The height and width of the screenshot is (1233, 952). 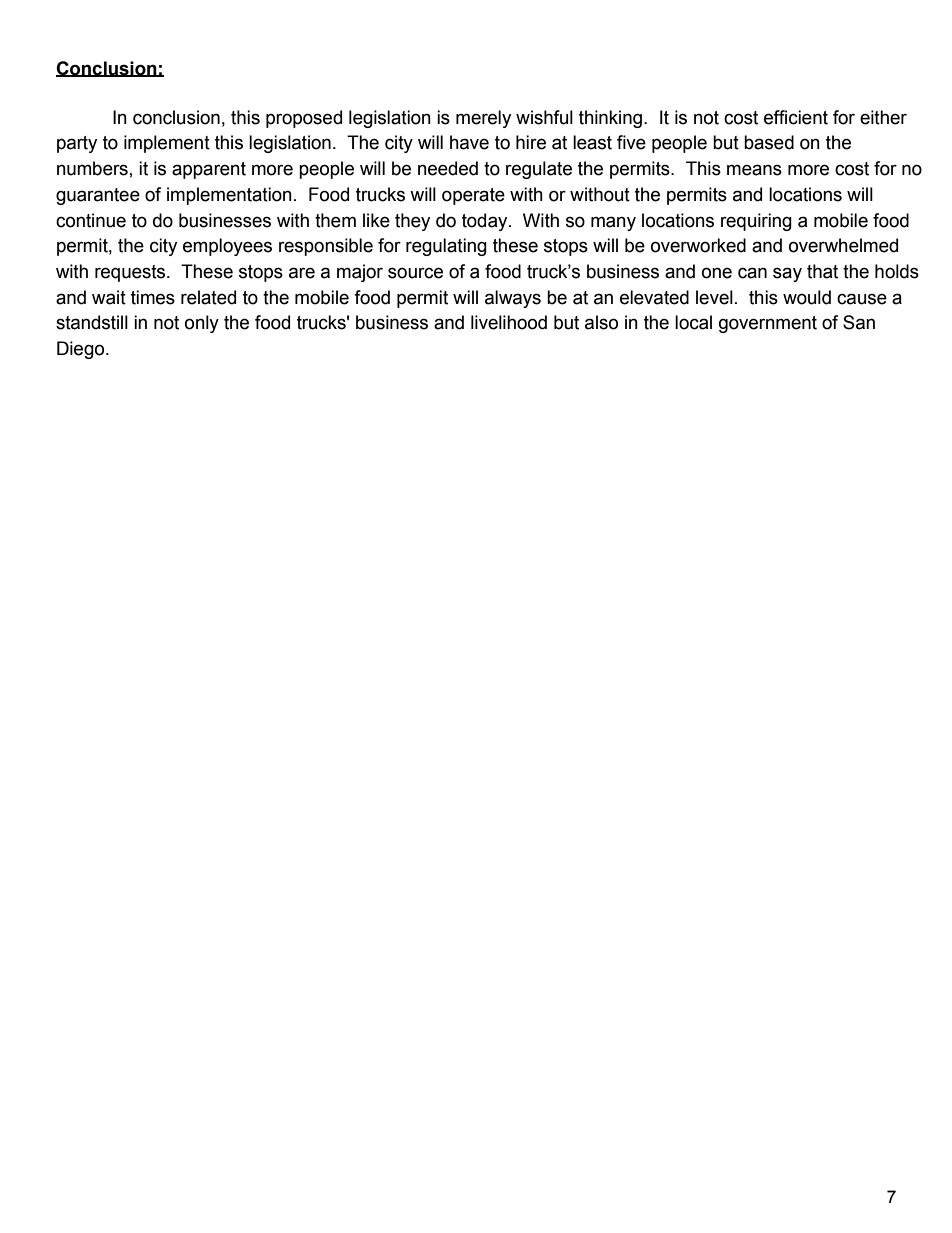 I want to click on requiring, so click(x=756, y=222).
